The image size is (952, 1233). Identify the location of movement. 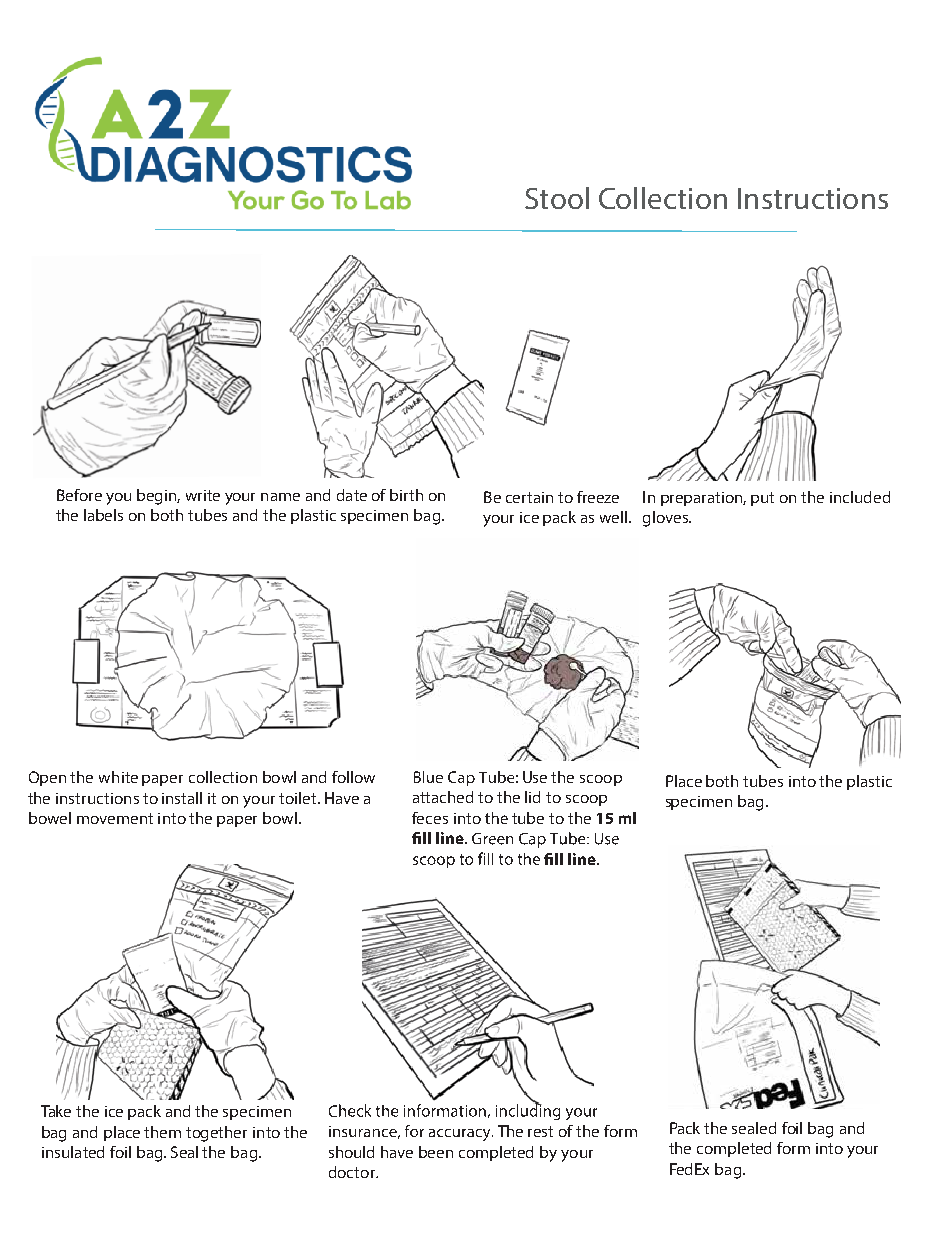
(115, 818).
